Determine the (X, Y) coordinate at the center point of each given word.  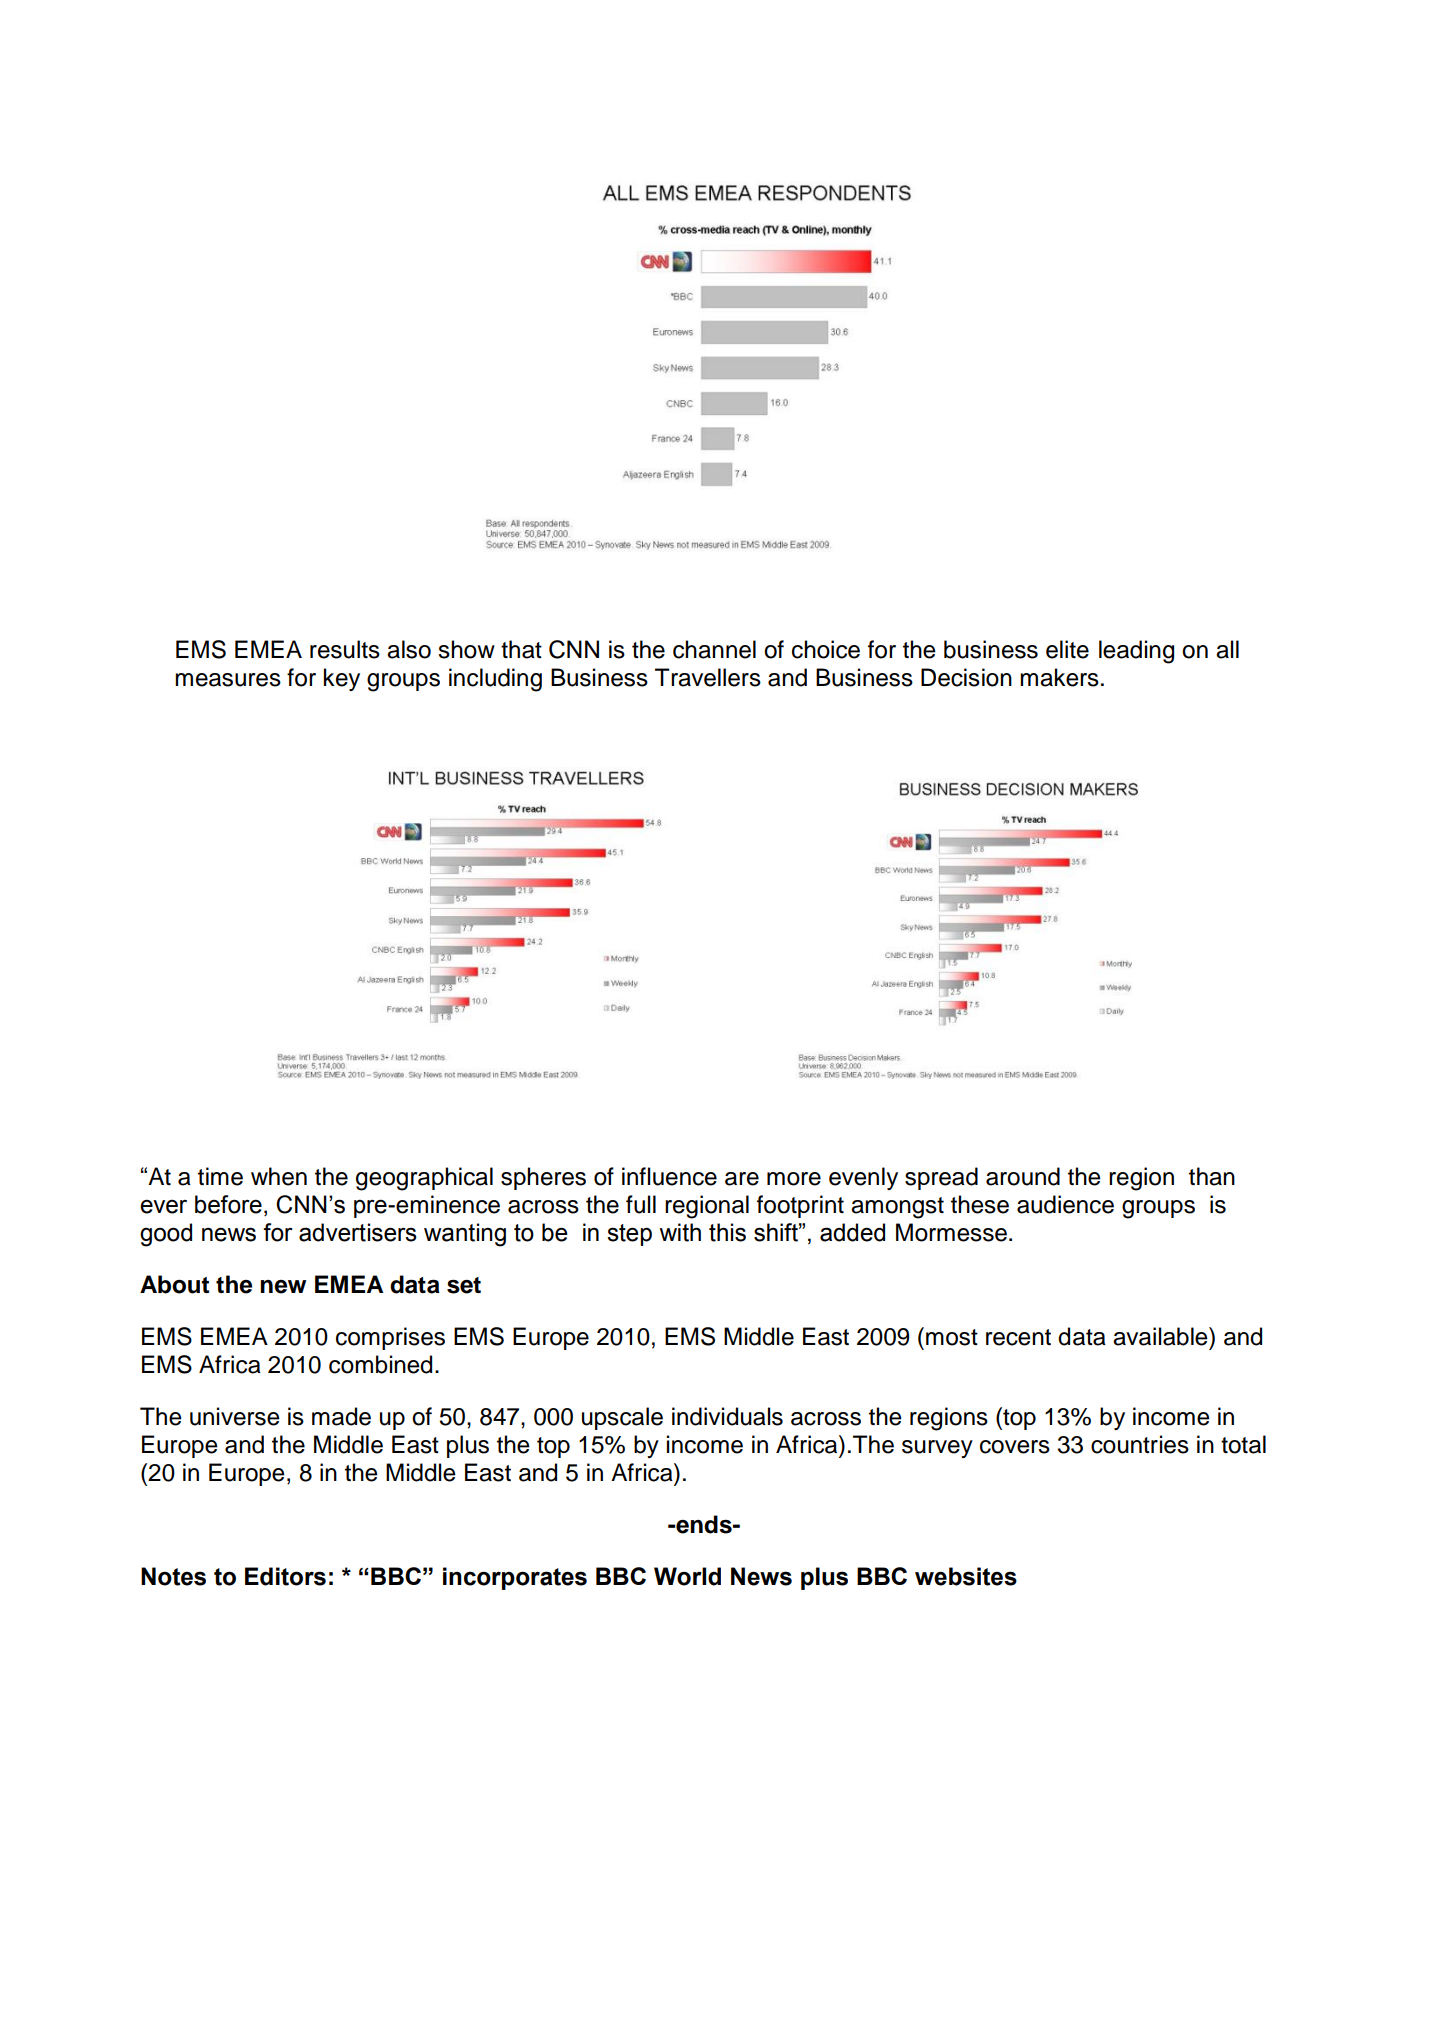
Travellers (708, 677)
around (1023, 1176)
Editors (285, 1576)
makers (1059, 677)
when (279, 1176)
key (342, 679)
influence (669, 1176)
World (687, 1576)
